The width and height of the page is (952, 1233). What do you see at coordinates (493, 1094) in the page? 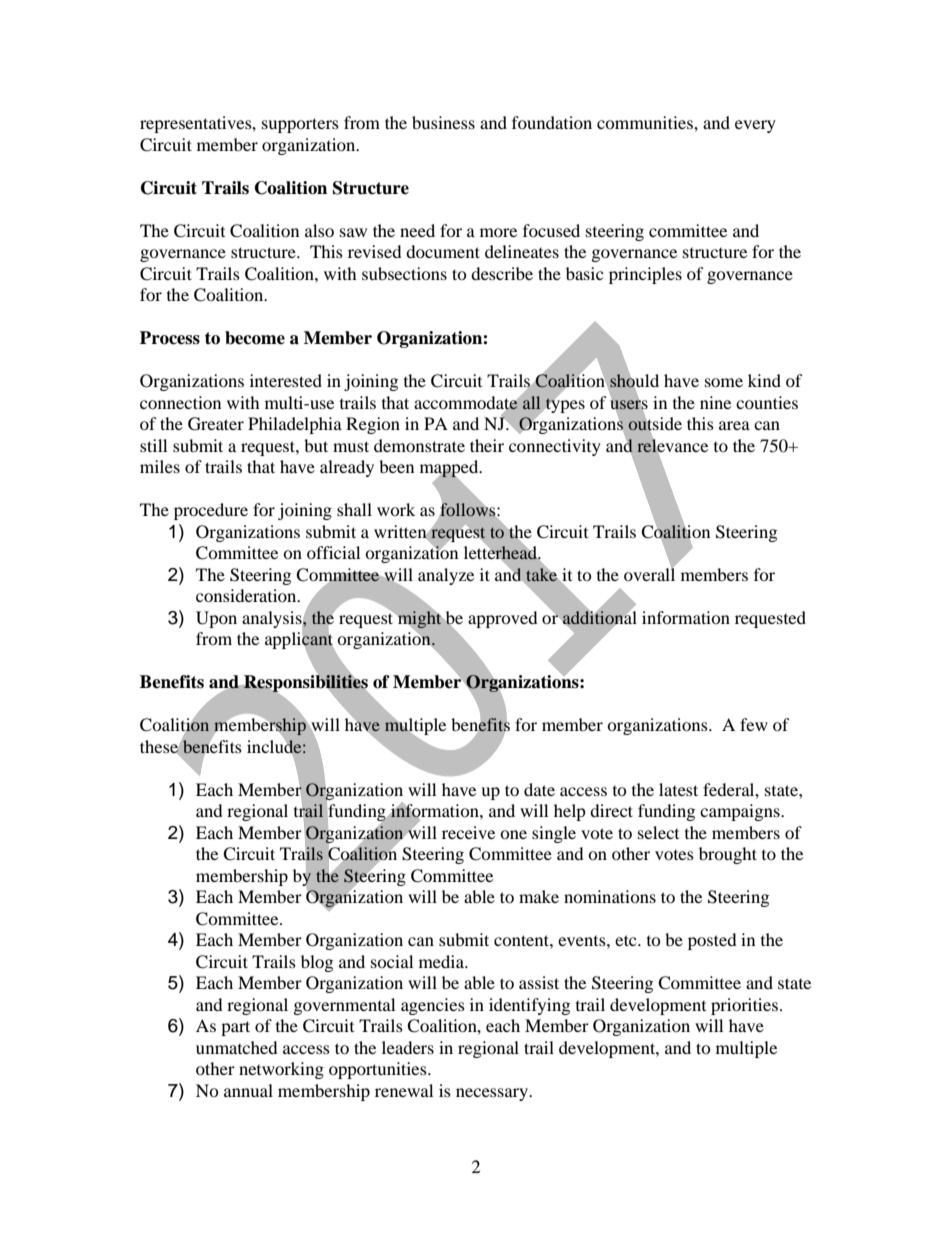
I see `necessary` at bounding box center [493, 1094].
